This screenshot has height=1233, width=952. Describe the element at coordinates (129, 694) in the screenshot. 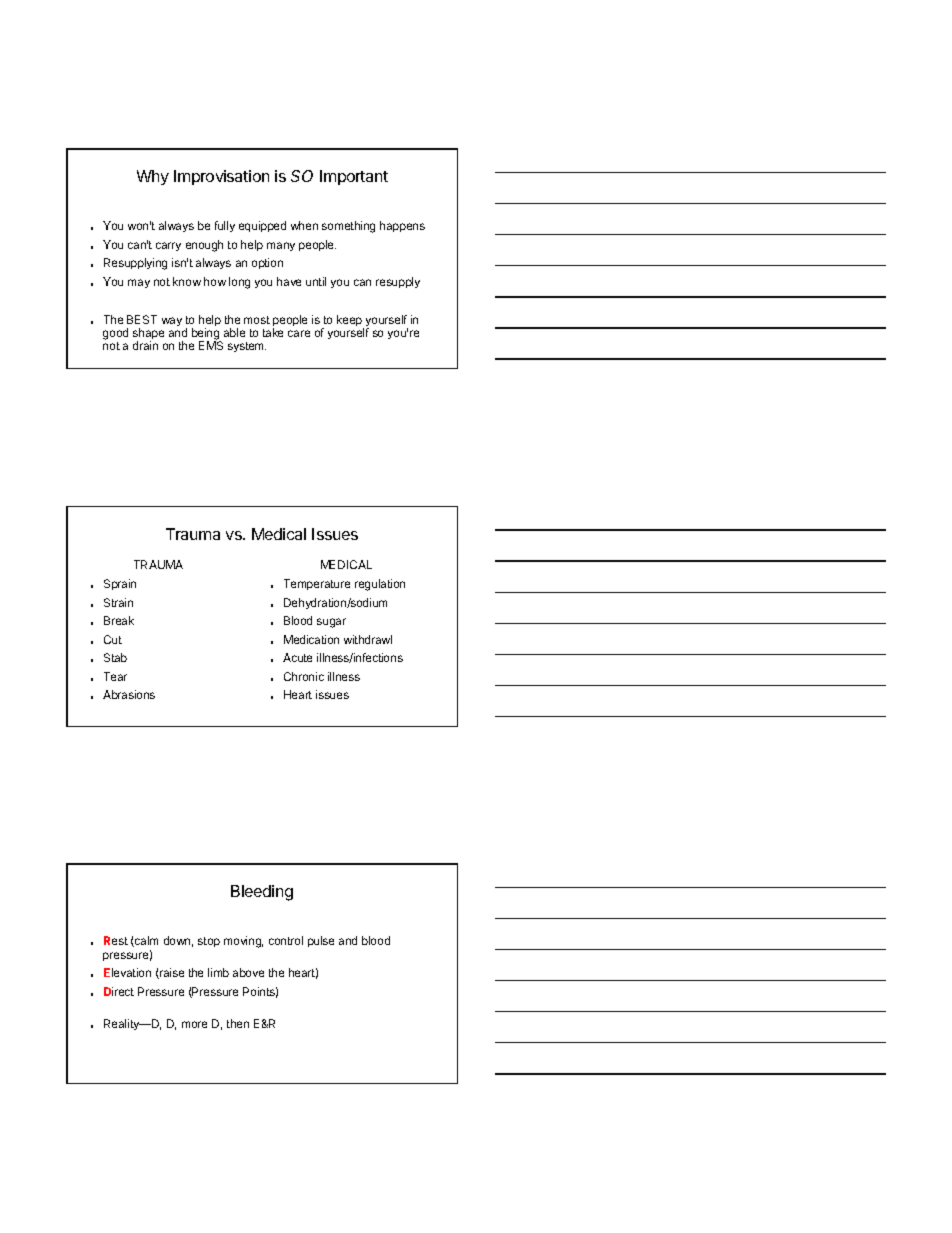

I see `Abrasions` at that location.
